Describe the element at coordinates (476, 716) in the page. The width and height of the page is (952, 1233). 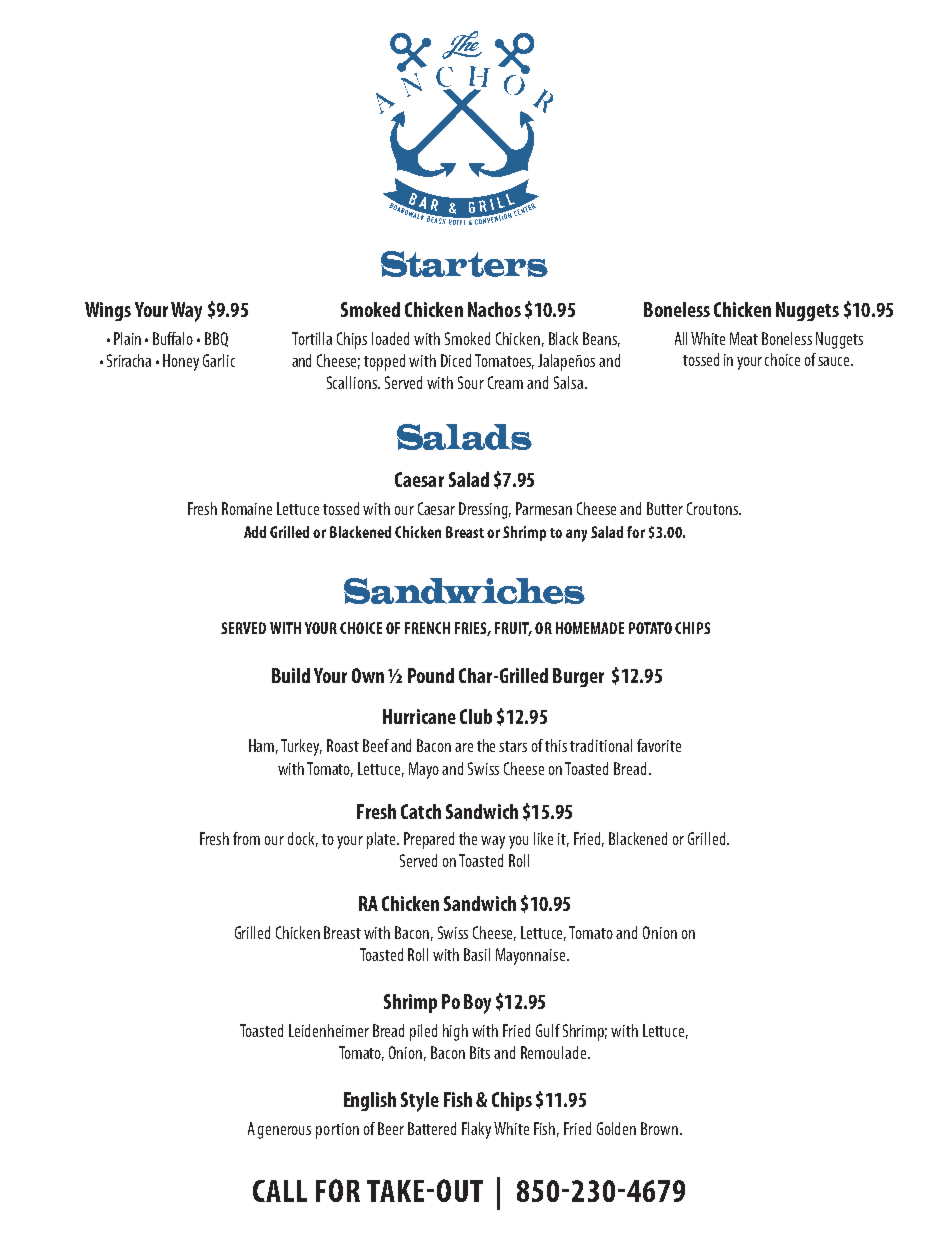
I see `Club` at that location.
